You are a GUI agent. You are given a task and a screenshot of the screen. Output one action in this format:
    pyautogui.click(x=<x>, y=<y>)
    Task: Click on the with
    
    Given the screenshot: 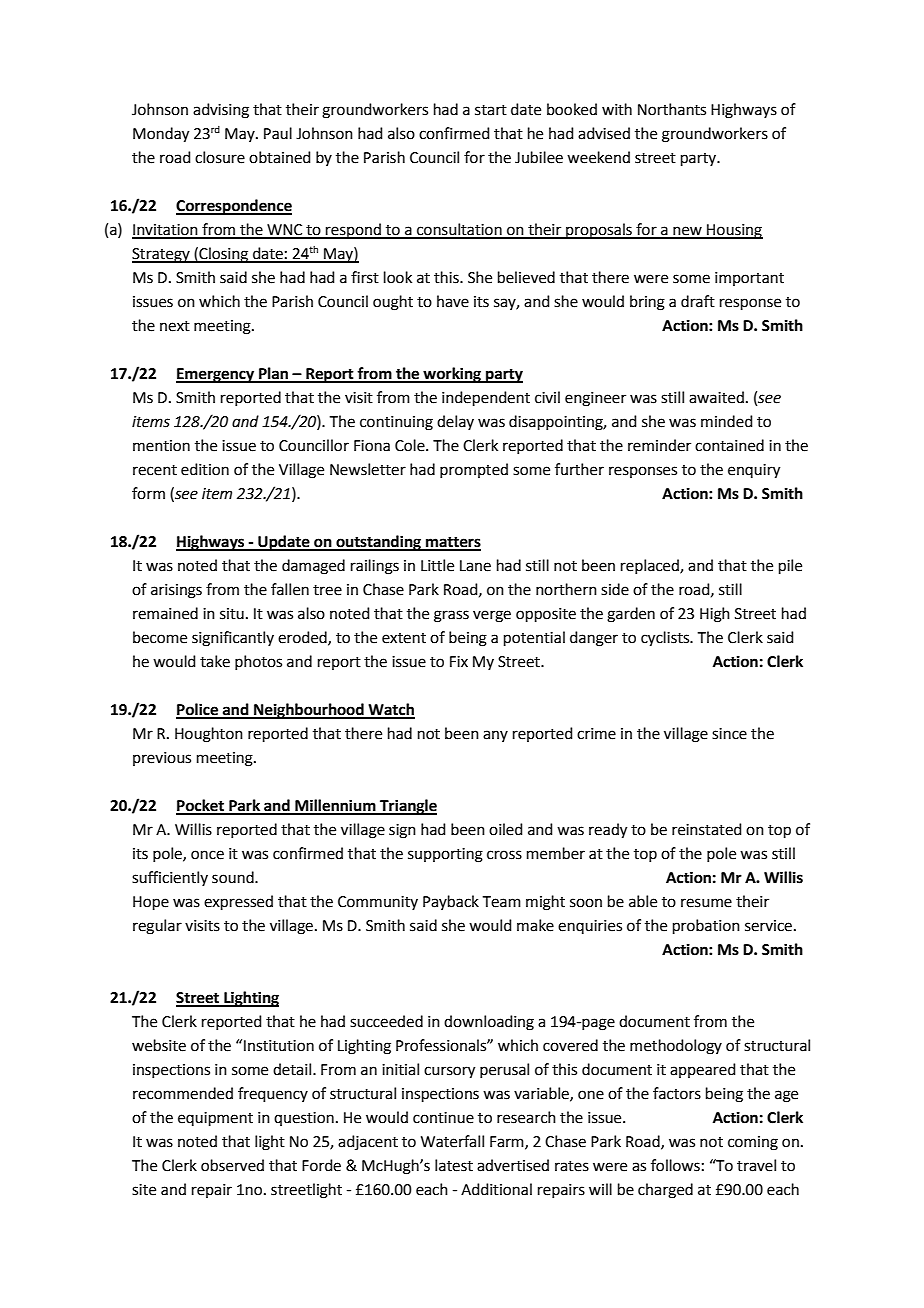 What is the action you would take?
    pyautogui.click(x=617, y=109)
